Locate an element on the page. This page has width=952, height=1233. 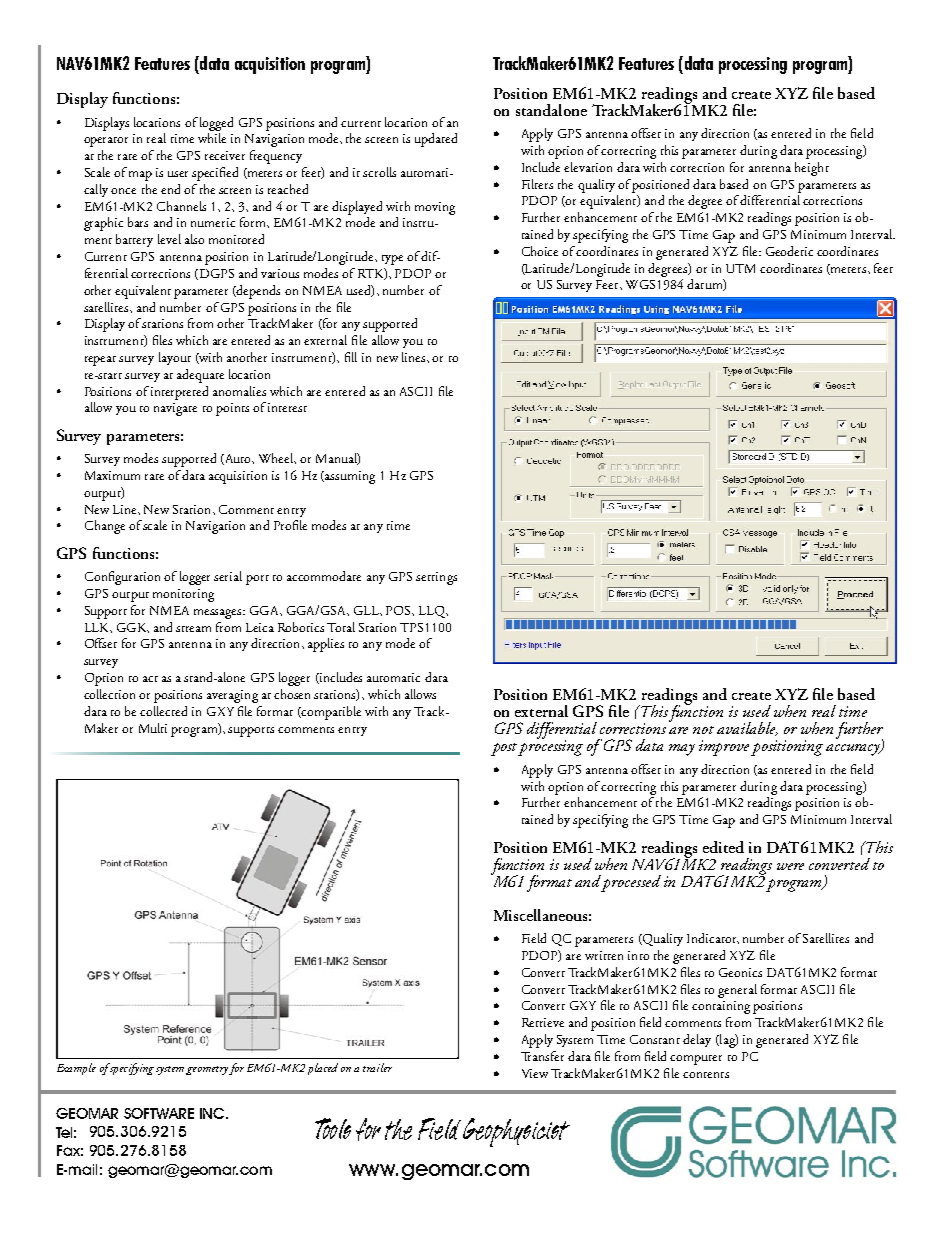
fill is located at coordinates (351, 357).
